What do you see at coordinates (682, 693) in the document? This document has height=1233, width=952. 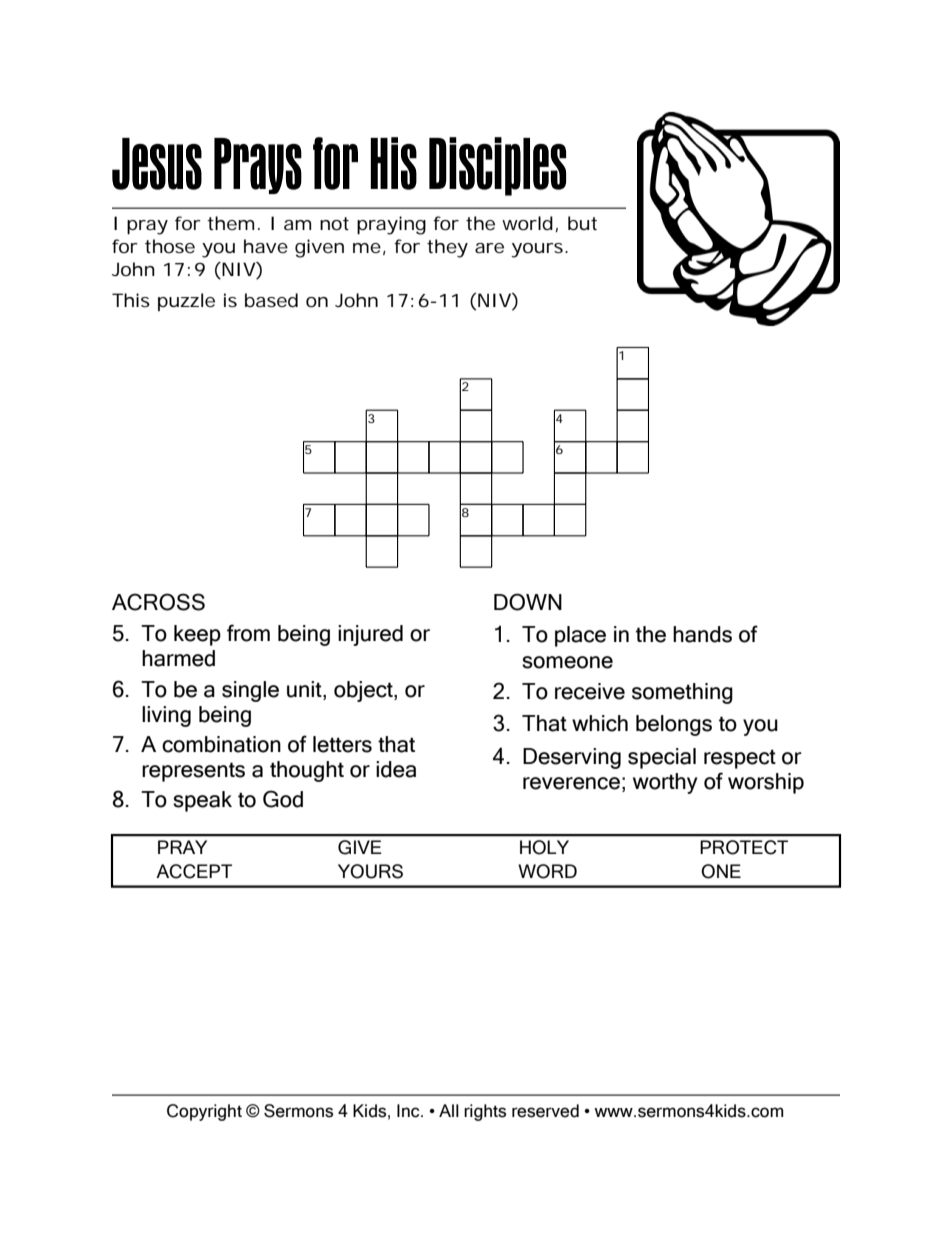 I see `something` at bounding box center [682, 693].
